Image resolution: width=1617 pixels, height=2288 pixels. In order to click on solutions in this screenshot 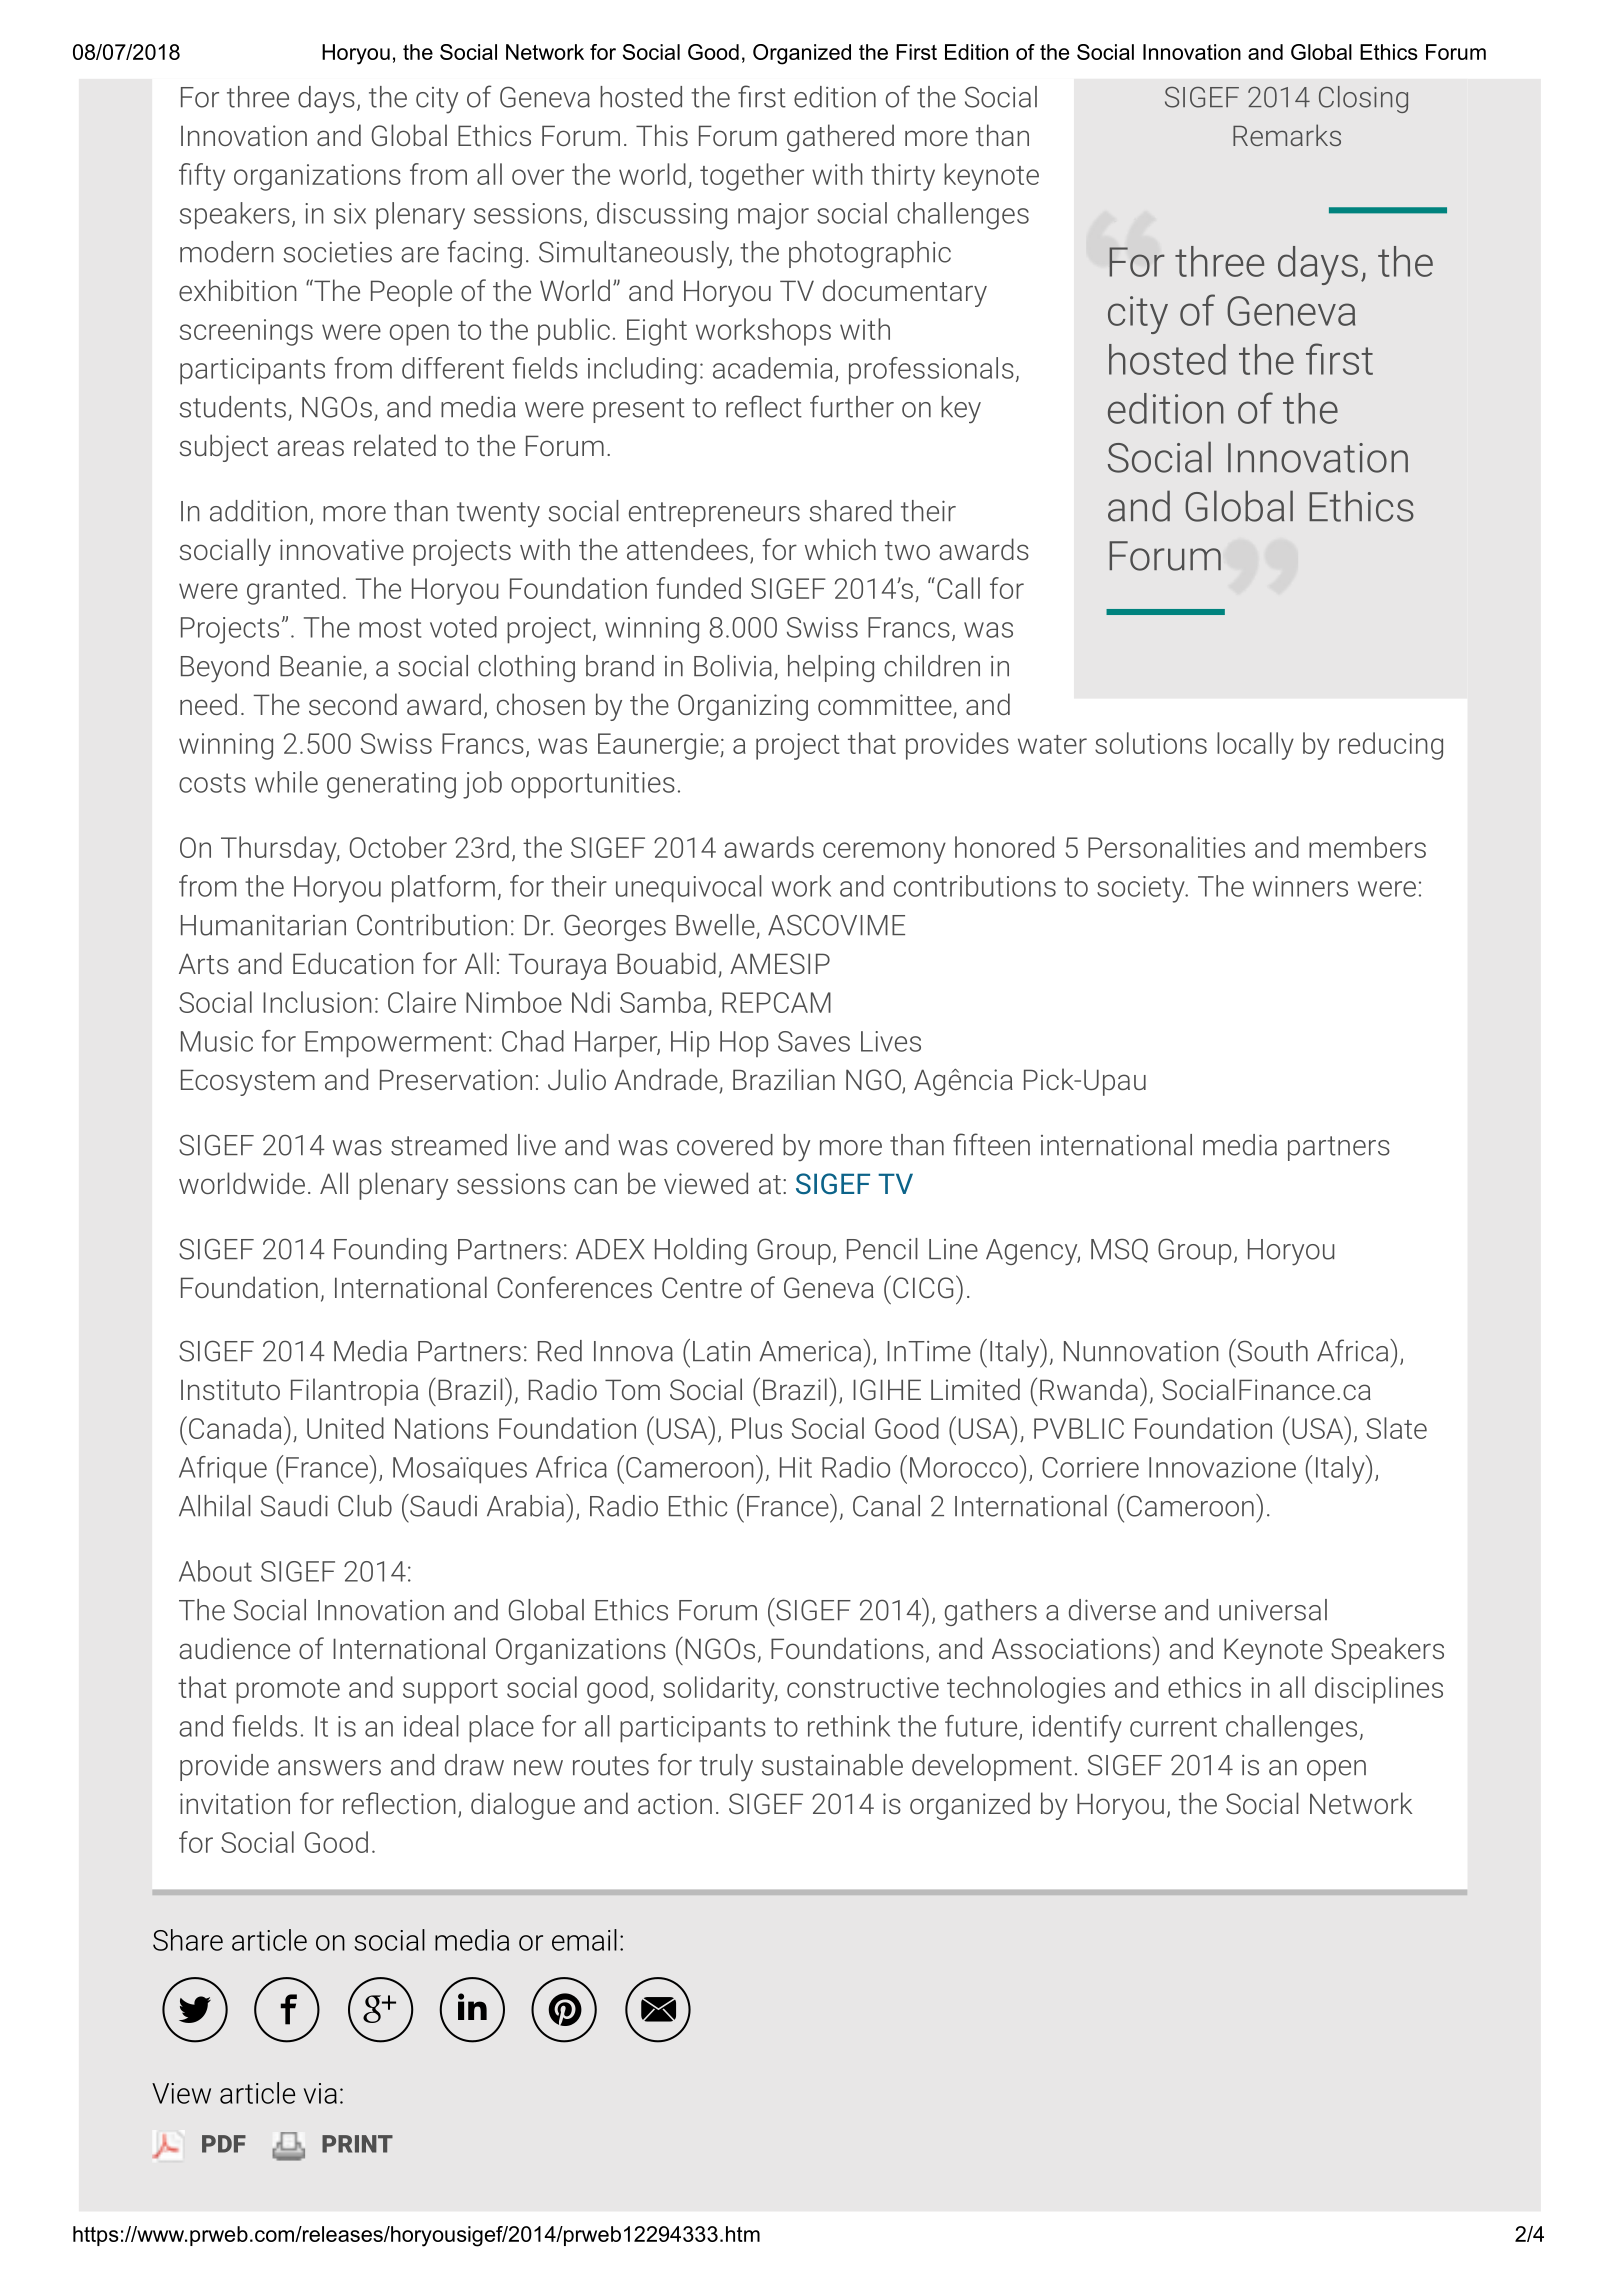, I will do `click(1151, 743)`.
